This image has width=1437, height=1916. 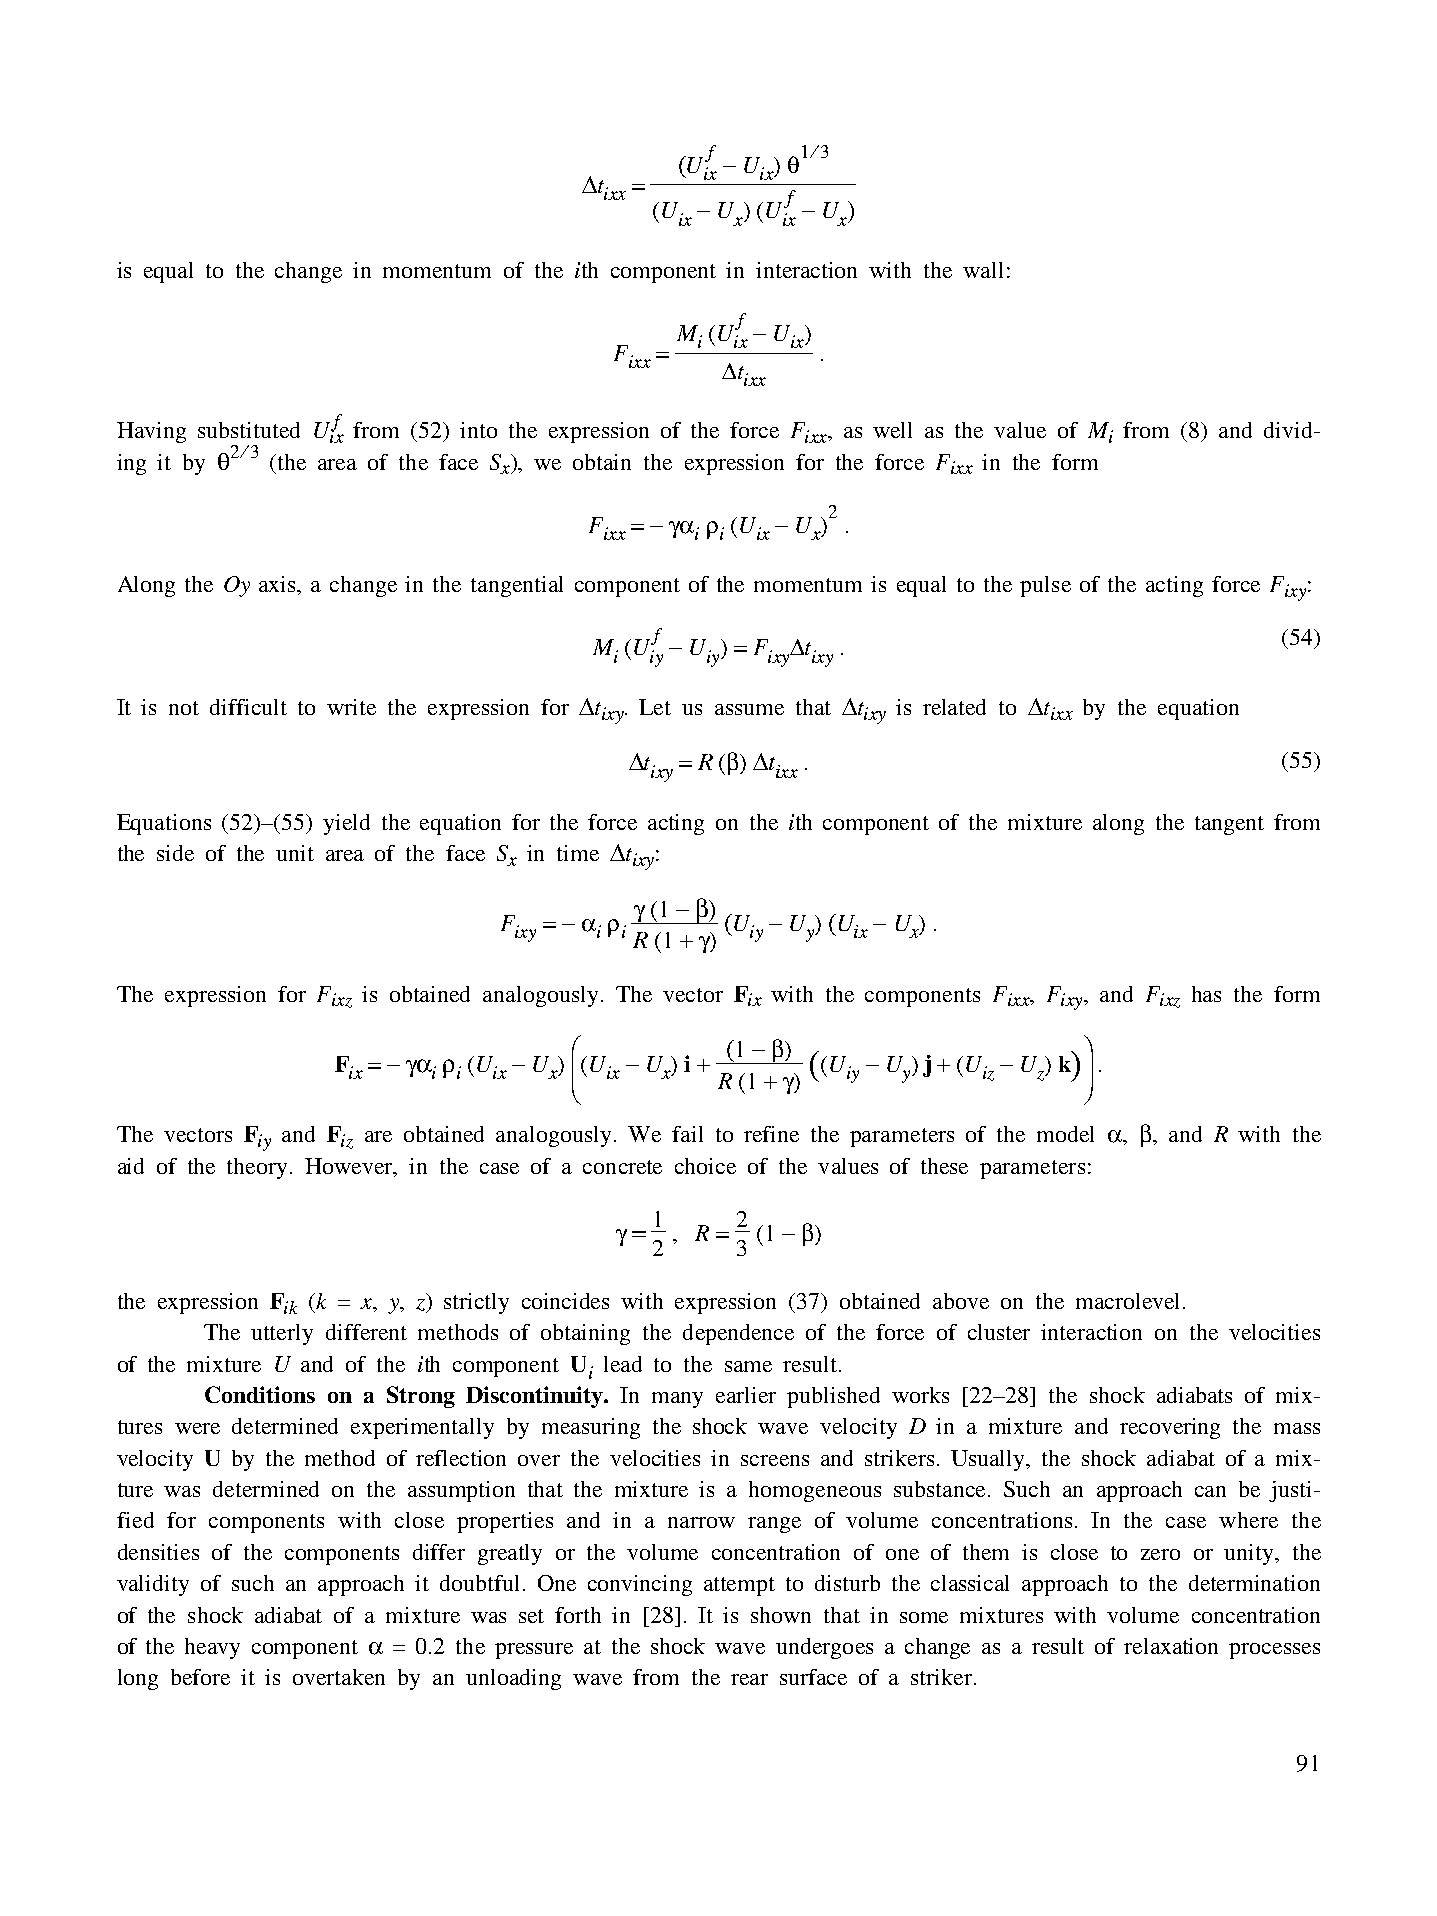 I want to click on assume, so click(x=749, y=709).
